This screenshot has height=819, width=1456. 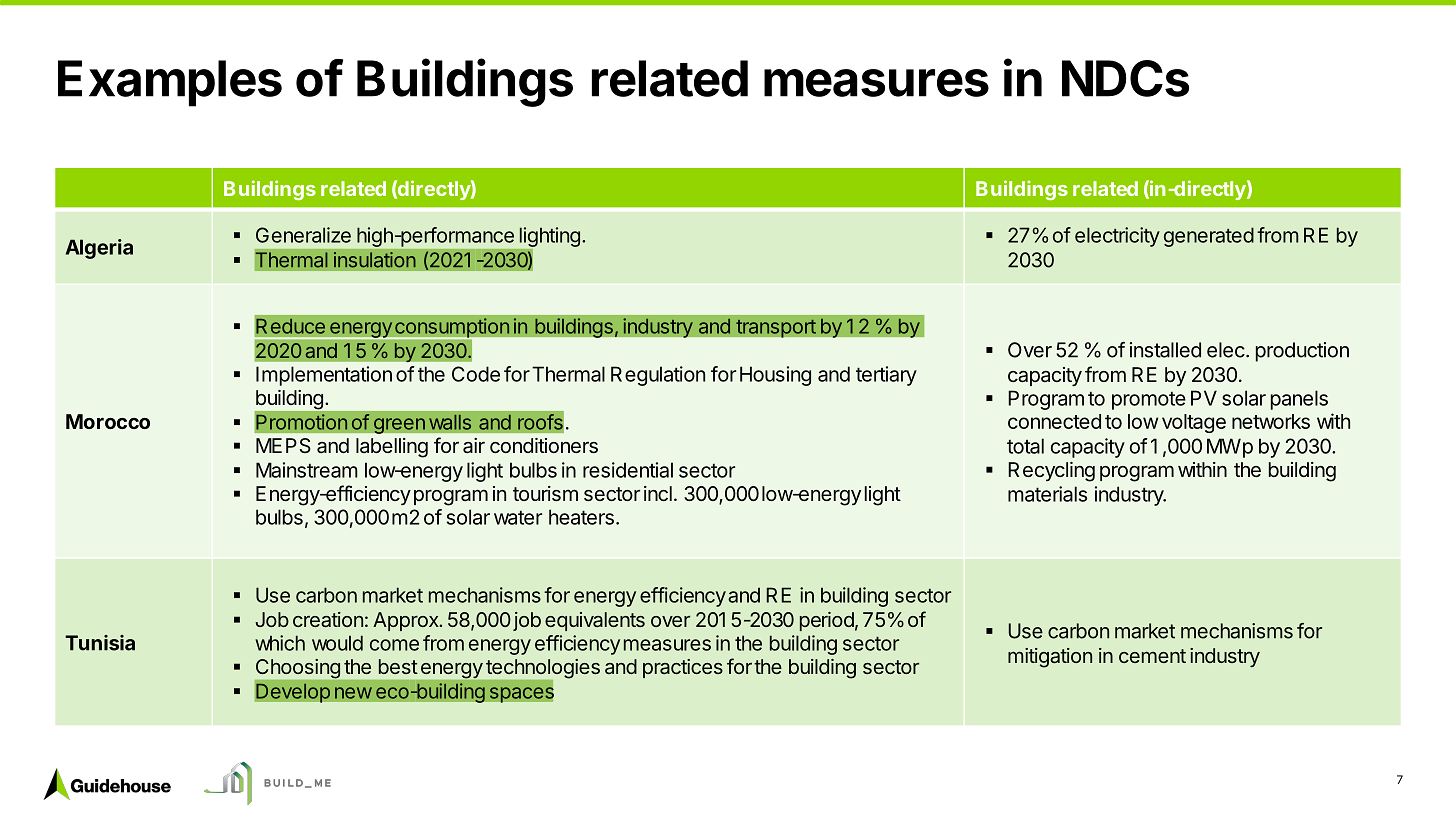 What do you see at coordinates (581, 517) in the screenshot?
I see `heaters` at bounding box center [581, 517].
